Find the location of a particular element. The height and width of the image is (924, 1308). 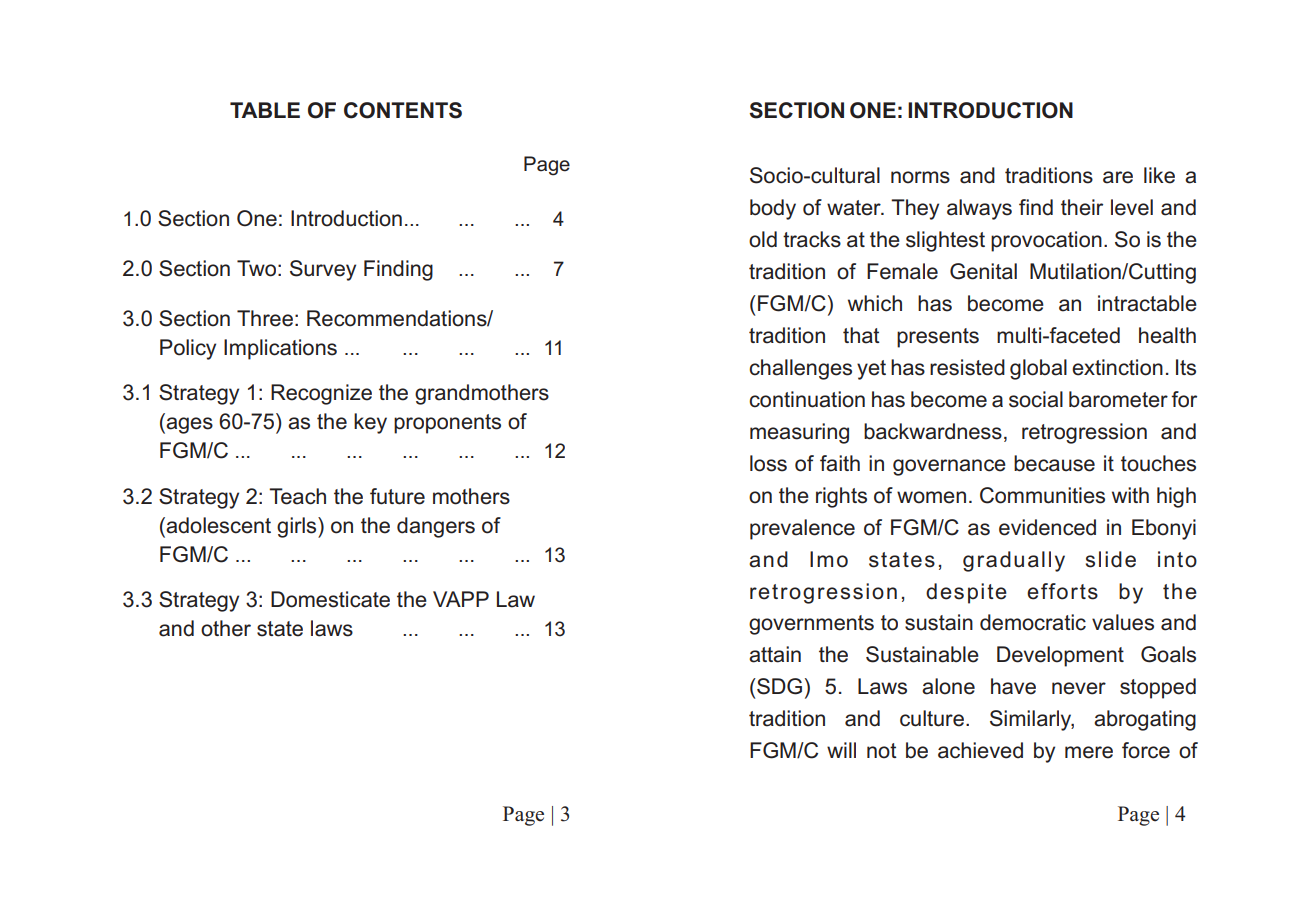

key is located at coordinates (370, 423).
